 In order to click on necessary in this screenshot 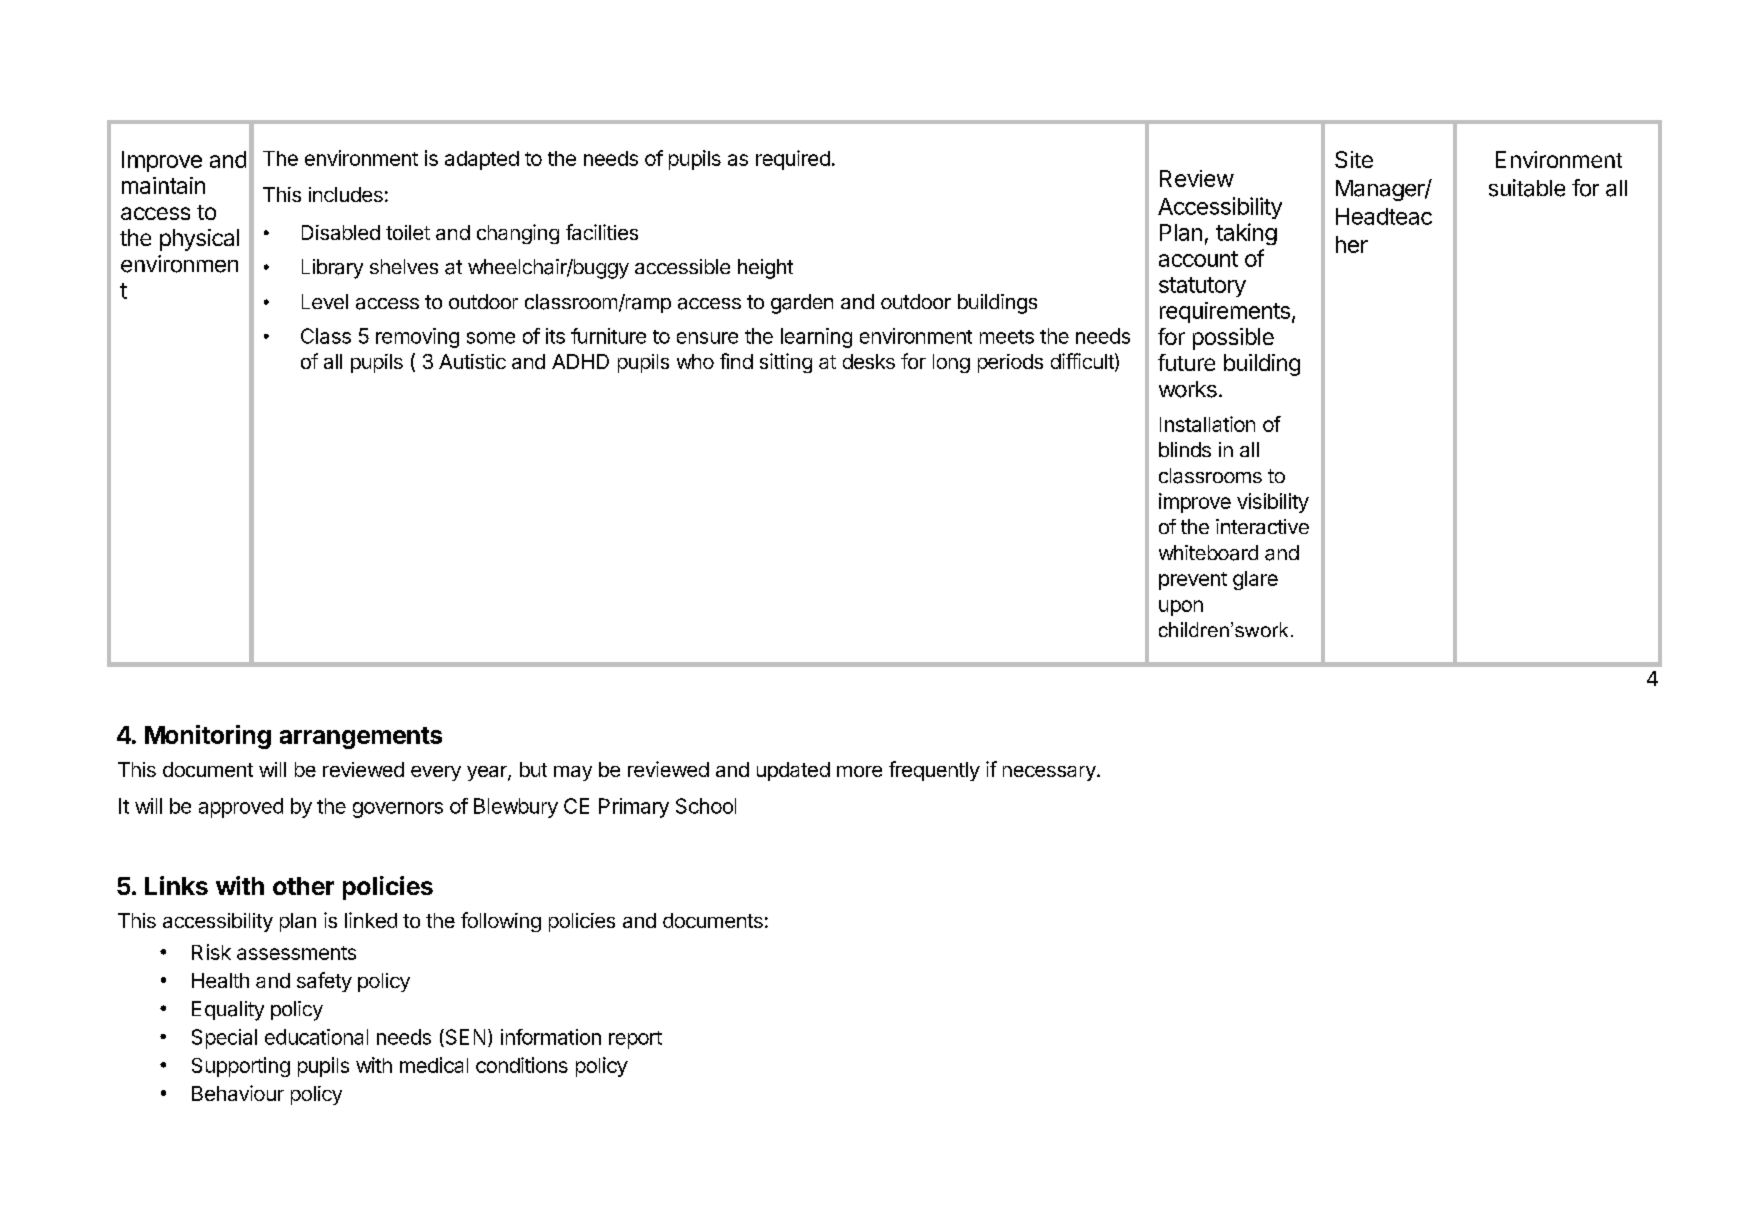, I will do `click(1049, 773)`.
